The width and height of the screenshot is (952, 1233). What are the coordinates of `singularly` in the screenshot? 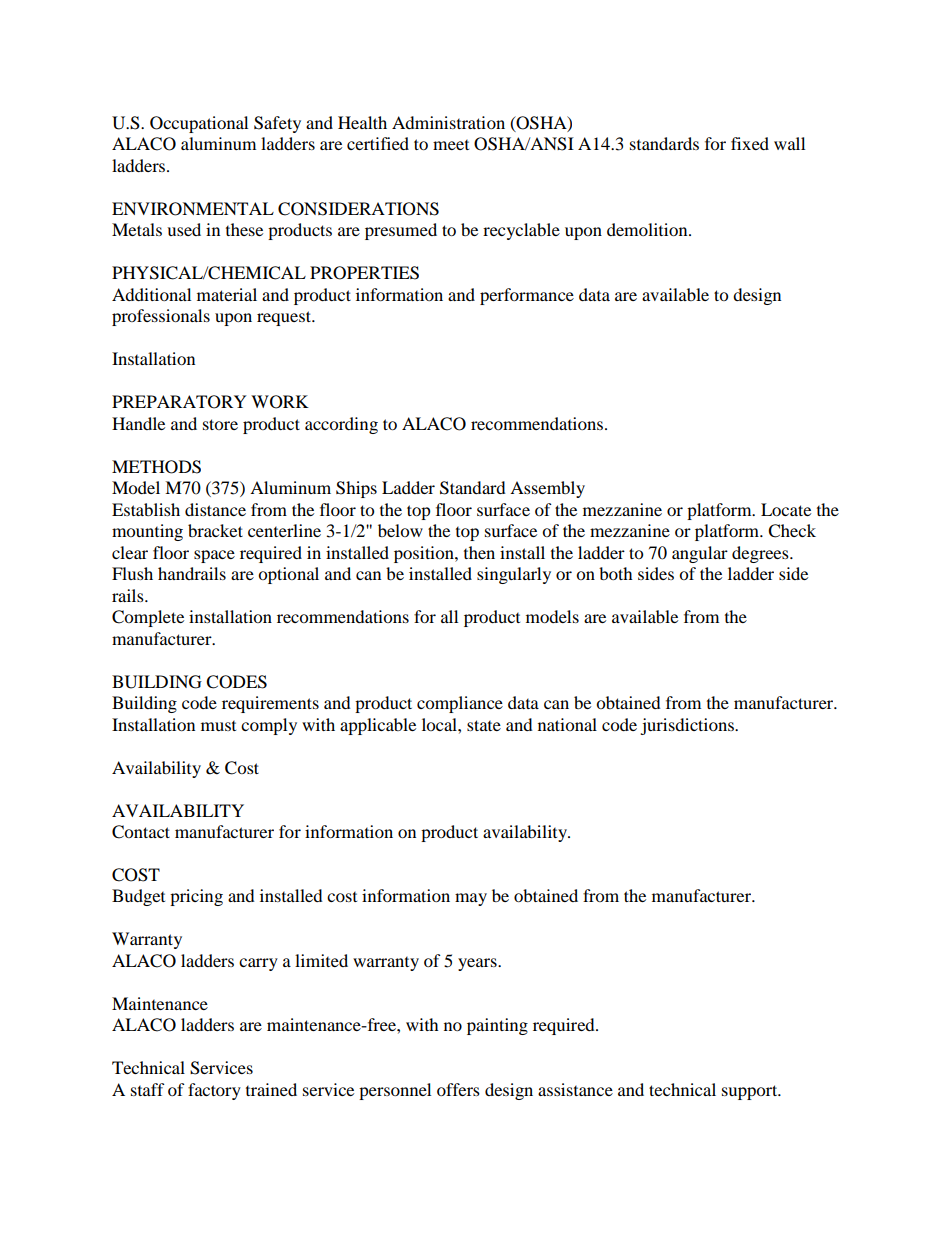 It's located at (514, 575).
